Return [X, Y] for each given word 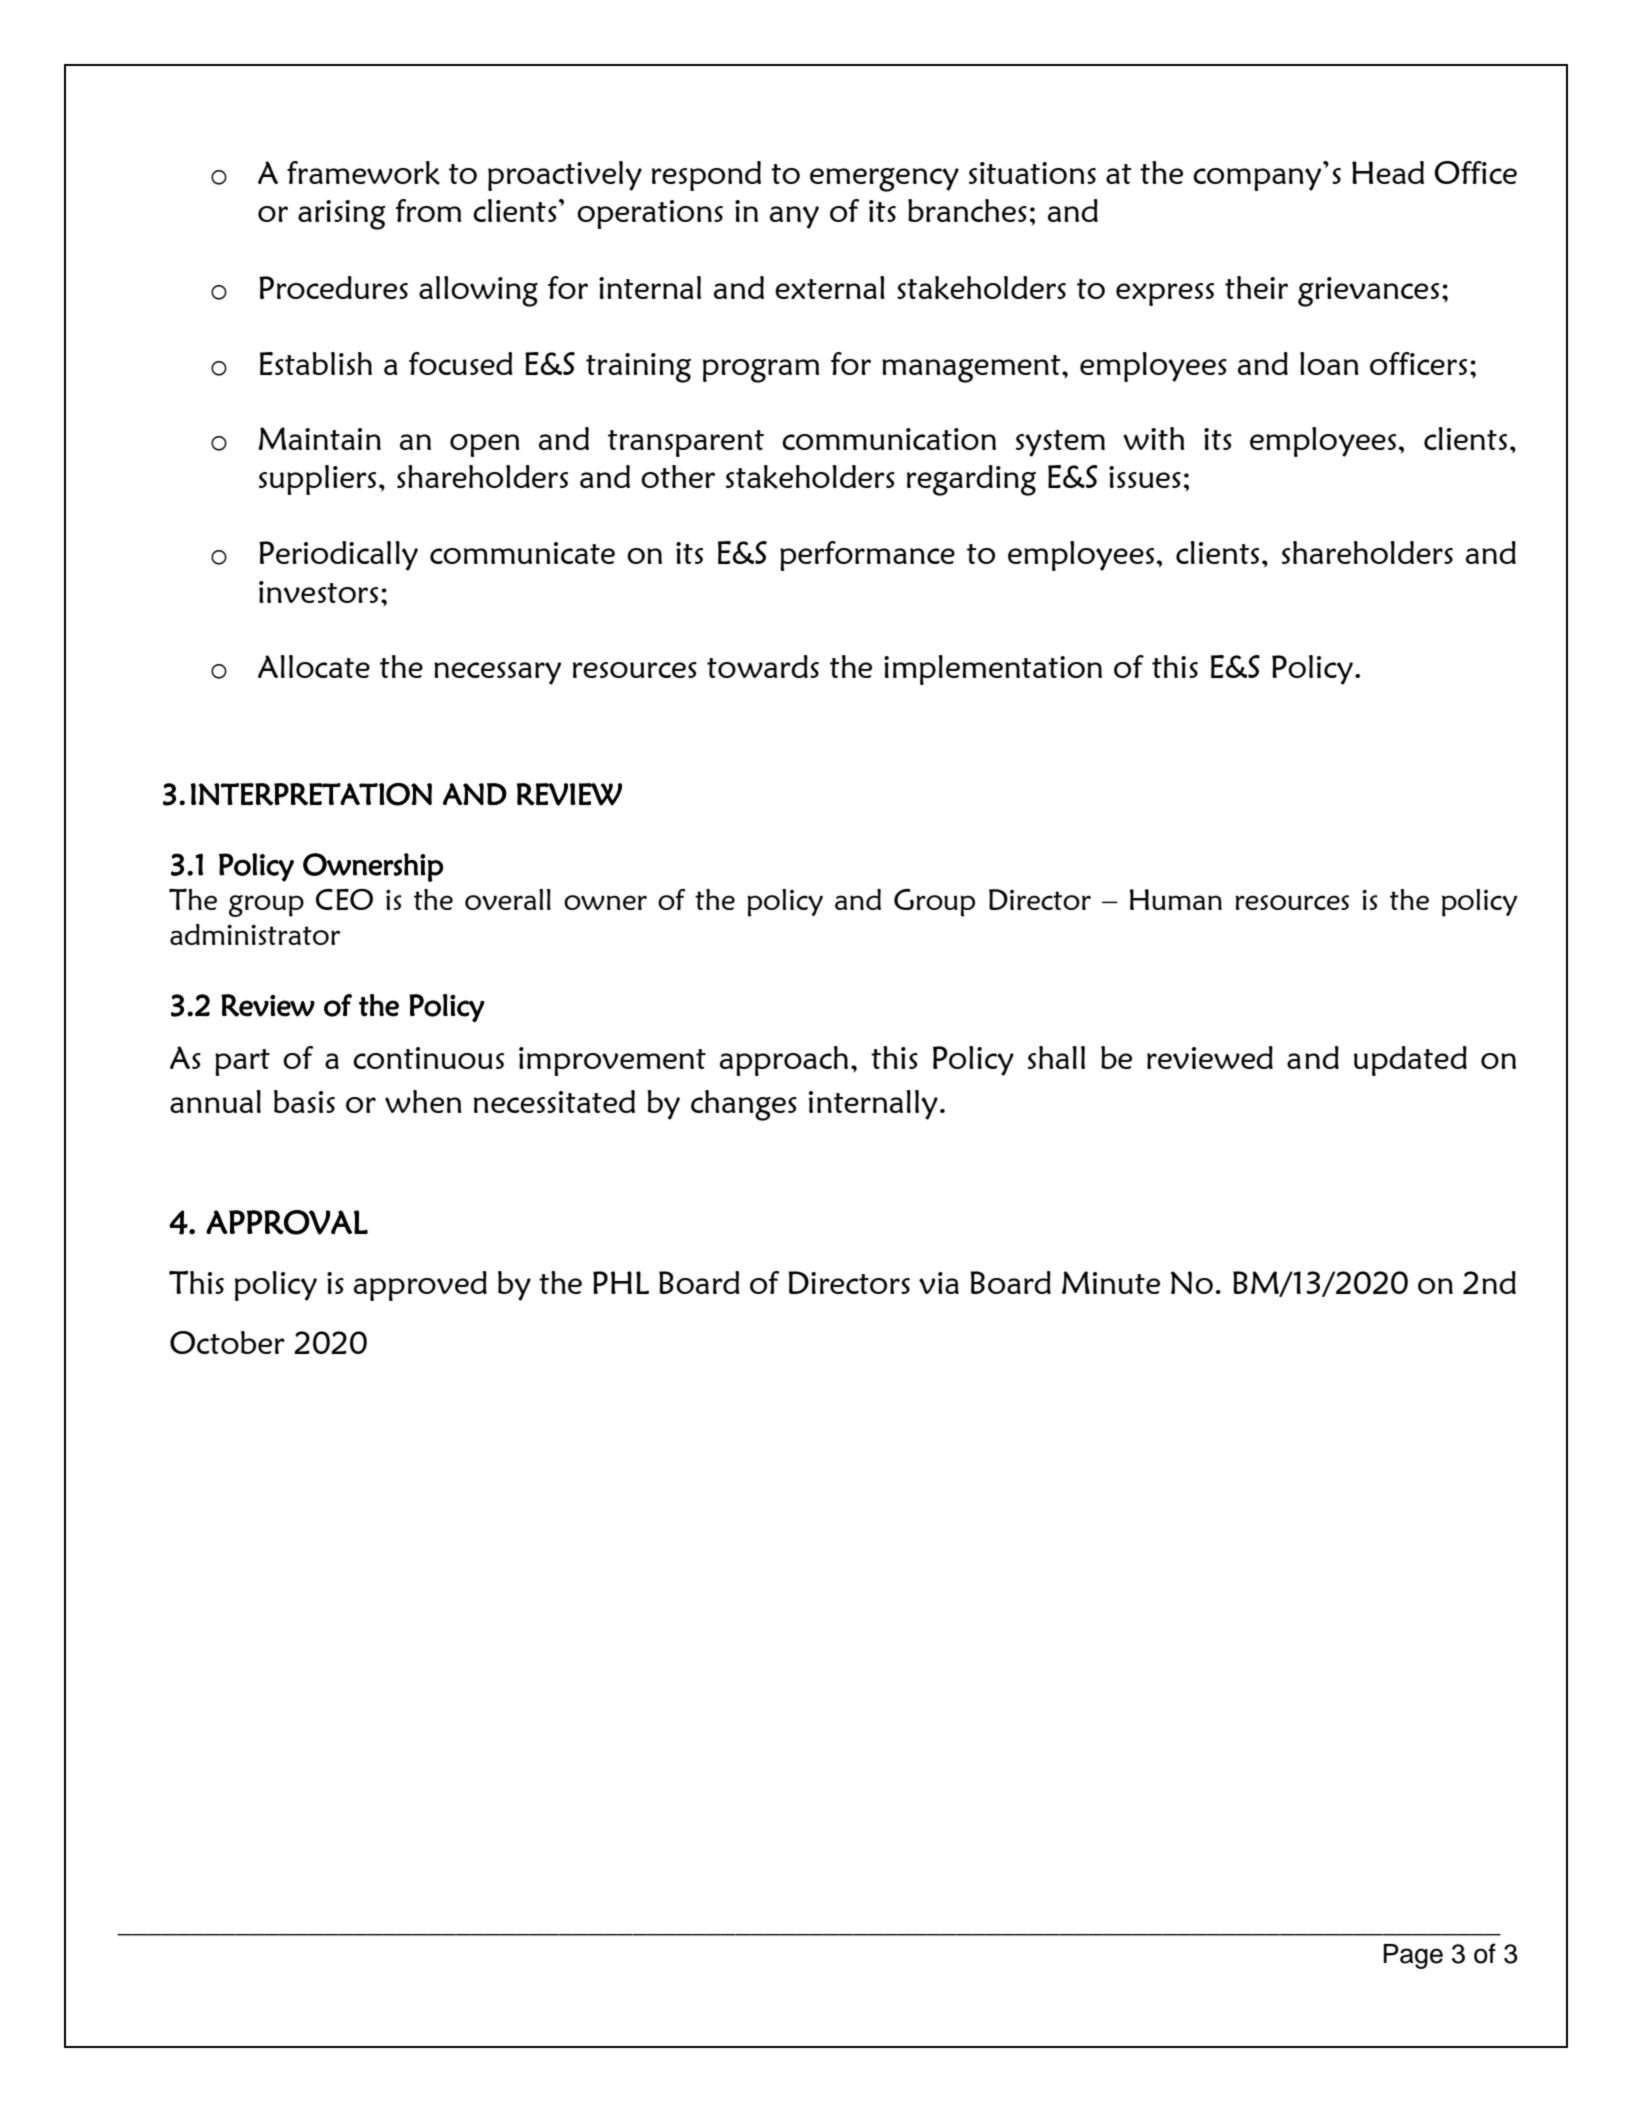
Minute [1111, 1282]
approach [784, 1061]
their [1256, 287]
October [227, 1342]
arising [342, 215]
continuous [428, 1058]
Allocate [314, 666]
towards [763, 666]
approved [420, 1286]
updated [1410, 1061]
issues [1145, 477]
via [939, 1283]
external [830, 287]
